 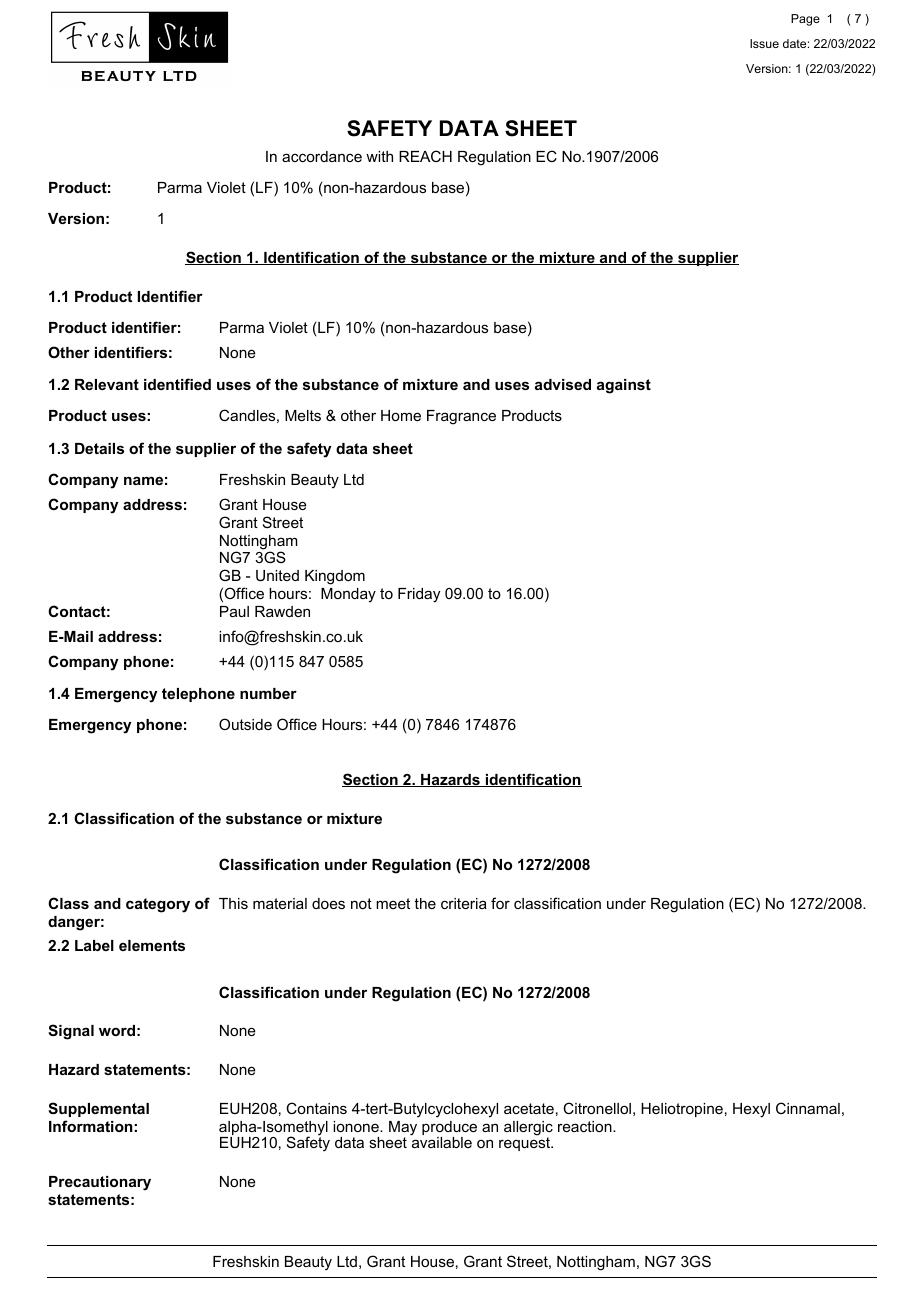 What do you see at coordinates (234, 611) in the document?
I see `Paul` at bounding box center [234, 611].
